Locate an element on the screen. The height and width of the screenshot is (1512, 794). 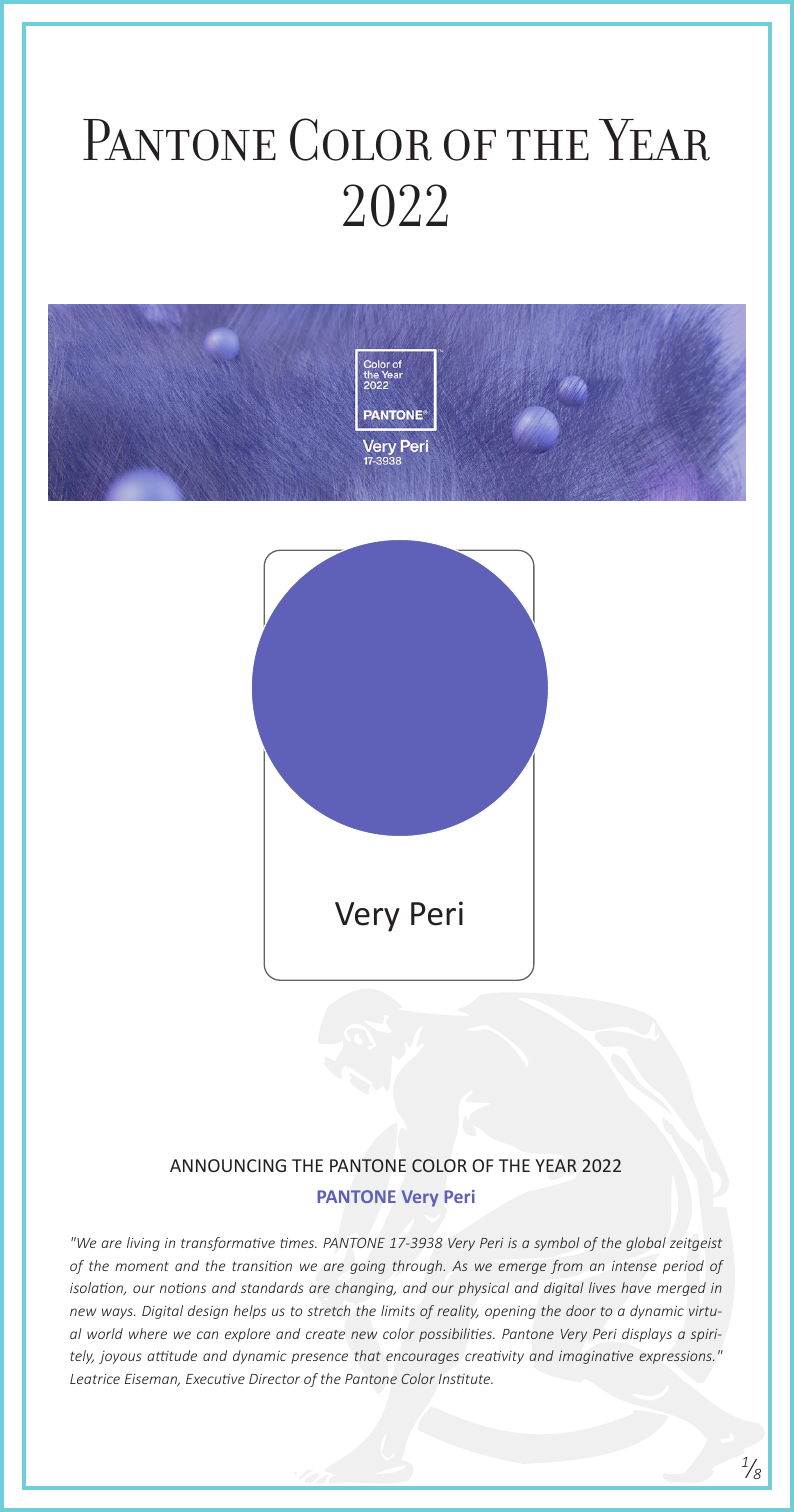
through is located at coordinates (419, 1267).
